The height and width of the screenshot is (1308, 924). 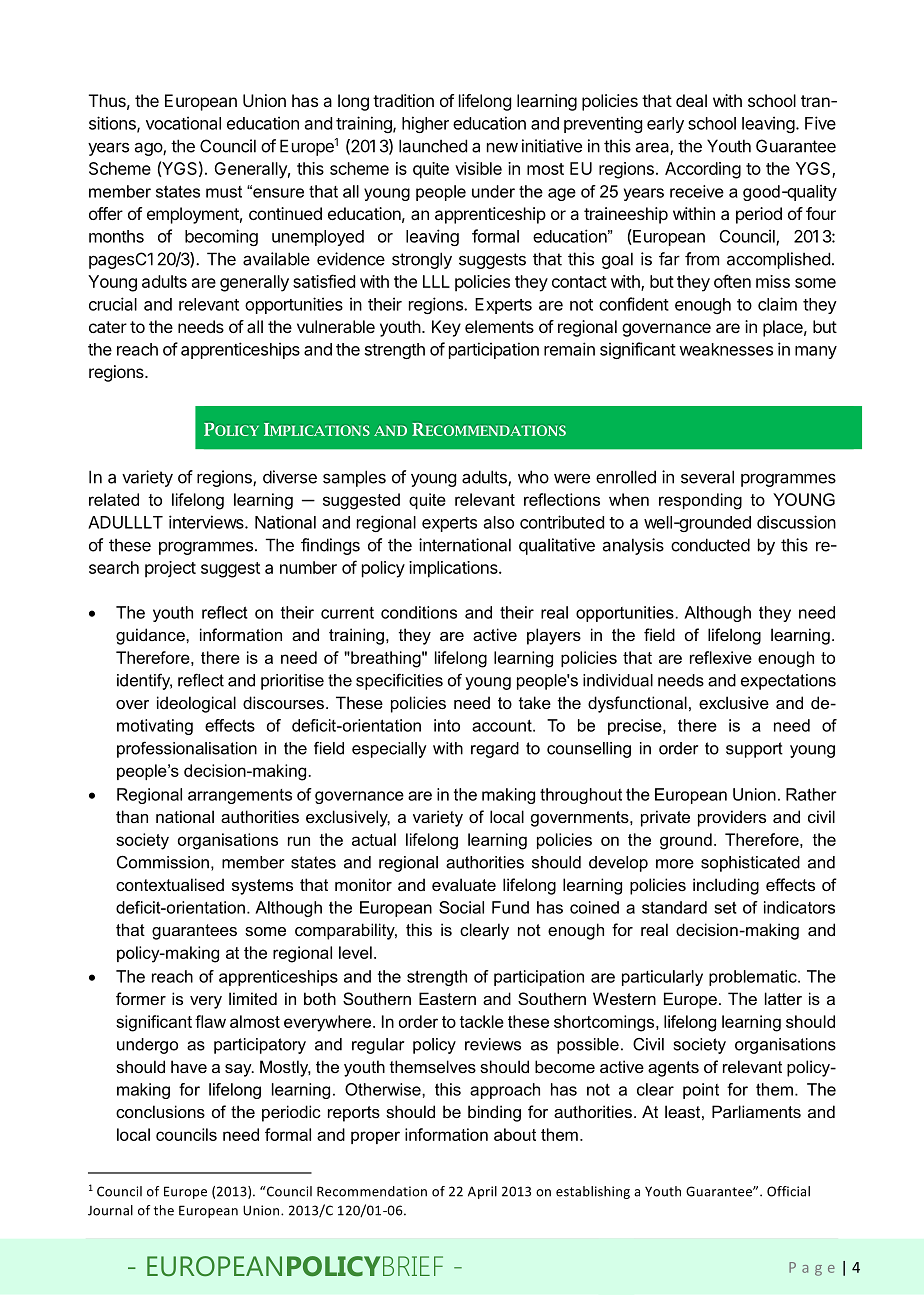 What do you see at coordinates (464, 884) in the screenshot?
I see `evaluate` at bounding box center [464, 884].
